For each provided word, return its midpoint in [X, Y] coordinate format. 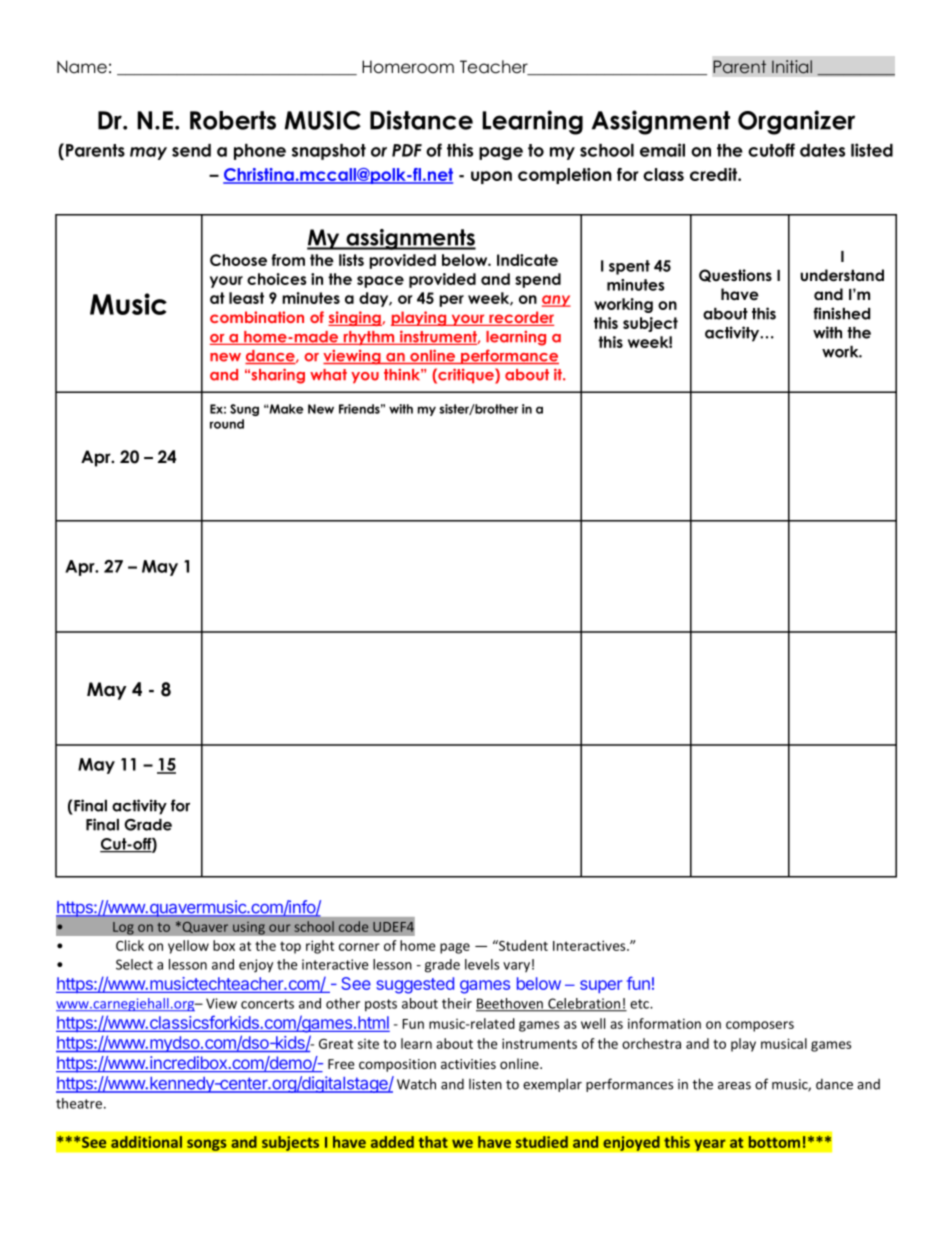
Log [123, 928]
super [601, 986]
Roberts [233, 120]
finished [842, 313]
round [227, 424]
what [328, 375]
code [353, 926]
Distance [421, 120]
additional [146, 1142]
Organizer [796, 122]
